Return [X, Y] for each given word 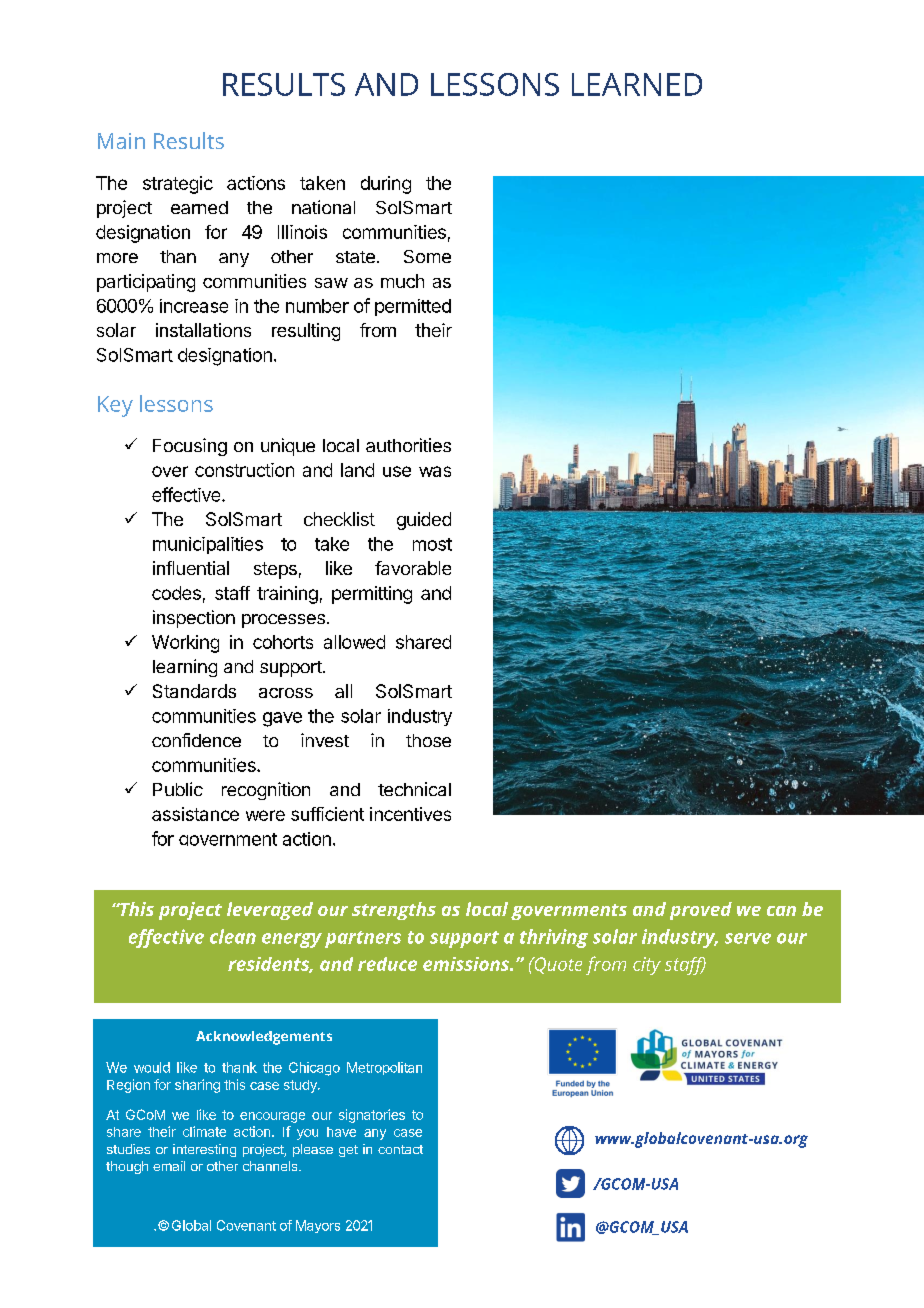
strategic [178, 185]
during [386, 185]
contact [400, 1149]
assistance [195, 814]
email [169, 1166]
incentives [410, 814]
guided [424, 521]
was [435, 471]
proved [701, 911]
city [647, 966]
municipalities [208, 545]
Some [427, 256]
